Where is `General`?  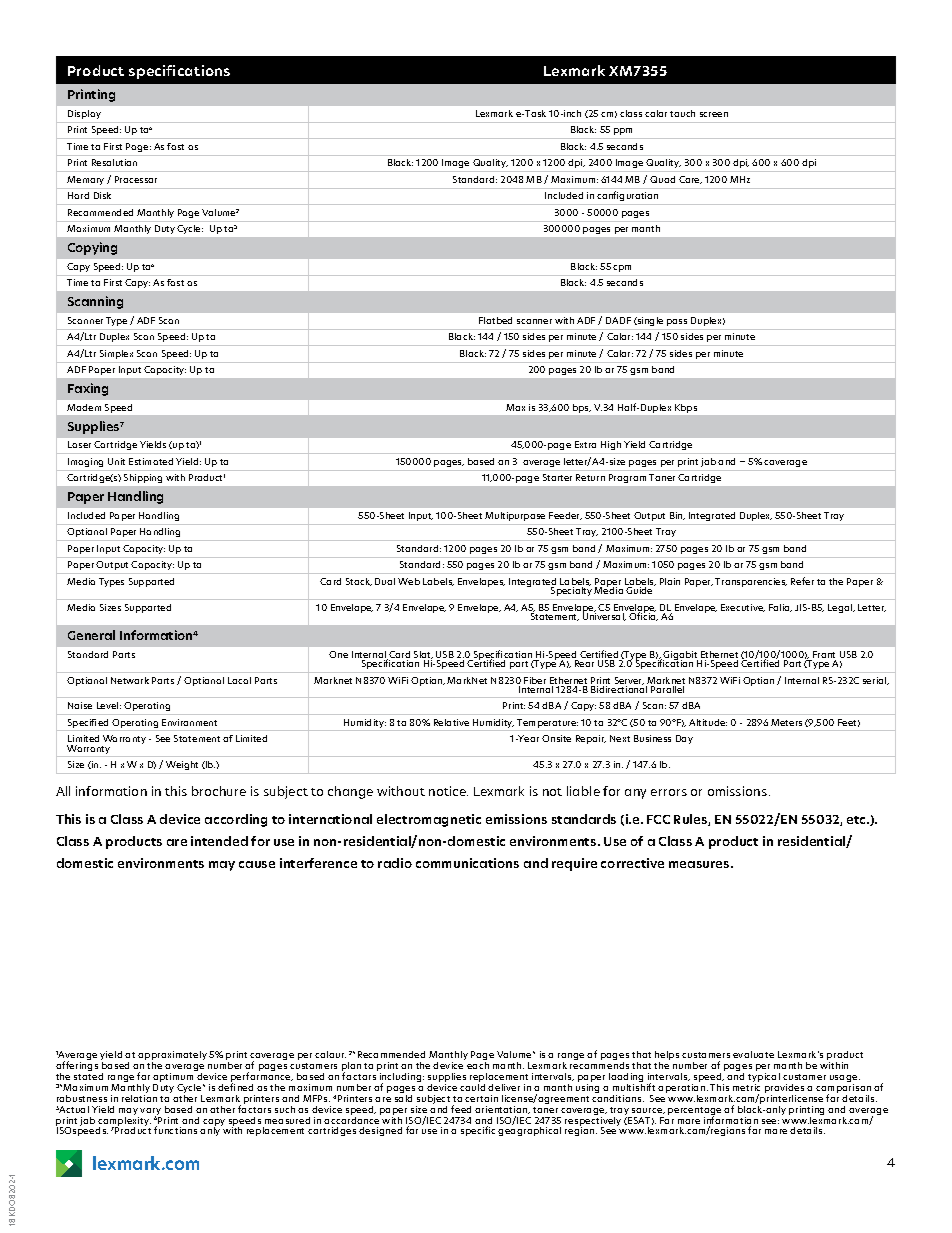
General is located at coordinates (91, 635).
